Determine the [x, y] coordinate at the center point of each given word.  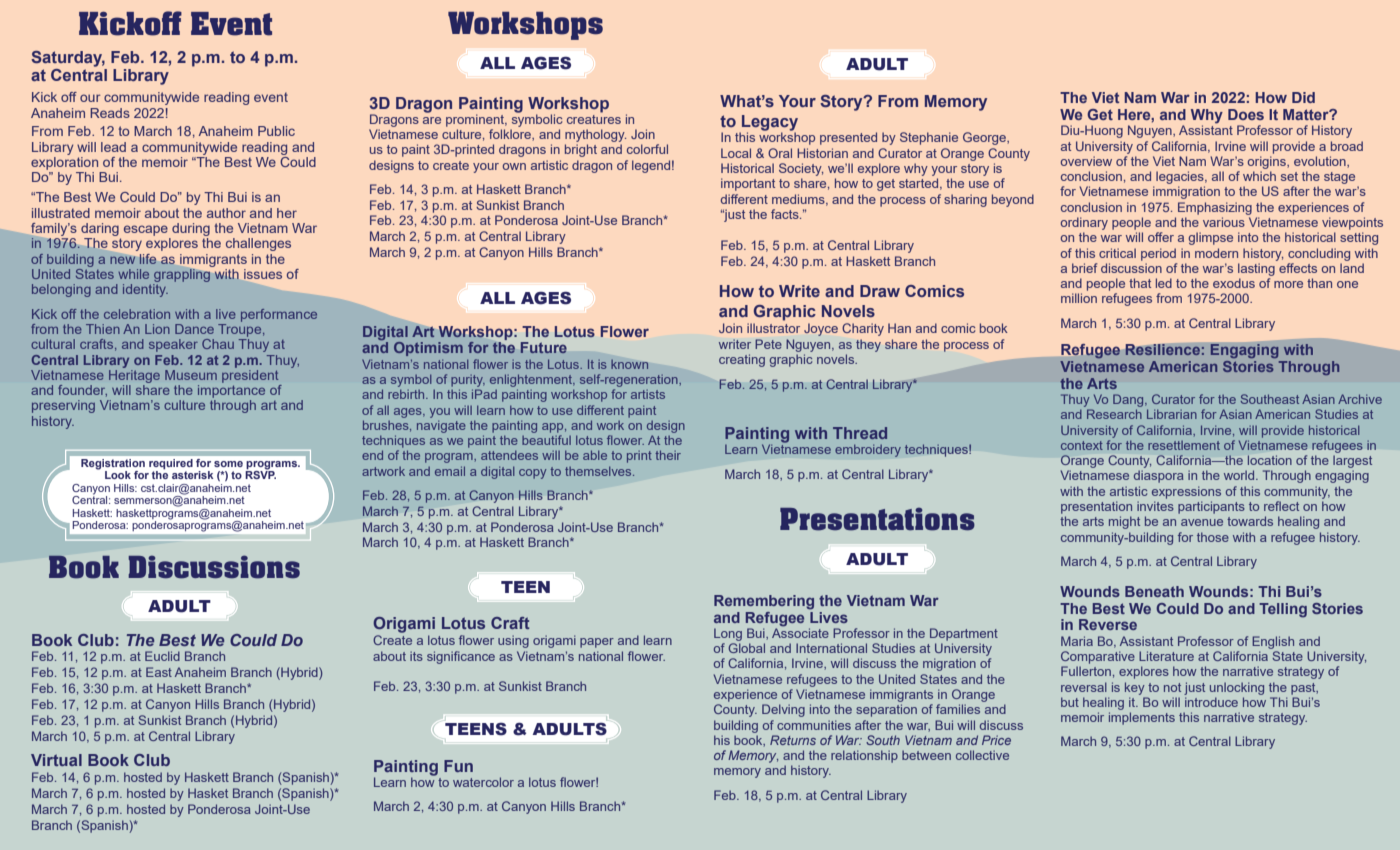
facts [786, 214]
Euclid [162, 656]
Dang [1129, 400]
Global [746, 648]
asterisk [193, 475]
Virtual [56, 760]
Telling [1283, 610]
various [1224, 222]
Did [1303, 97]
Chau [218, 344]
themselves [599, 471]
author [226, 213]
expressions [1186, 492]
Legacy [769, 124]
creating [742, 360]
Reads [110, 113]
